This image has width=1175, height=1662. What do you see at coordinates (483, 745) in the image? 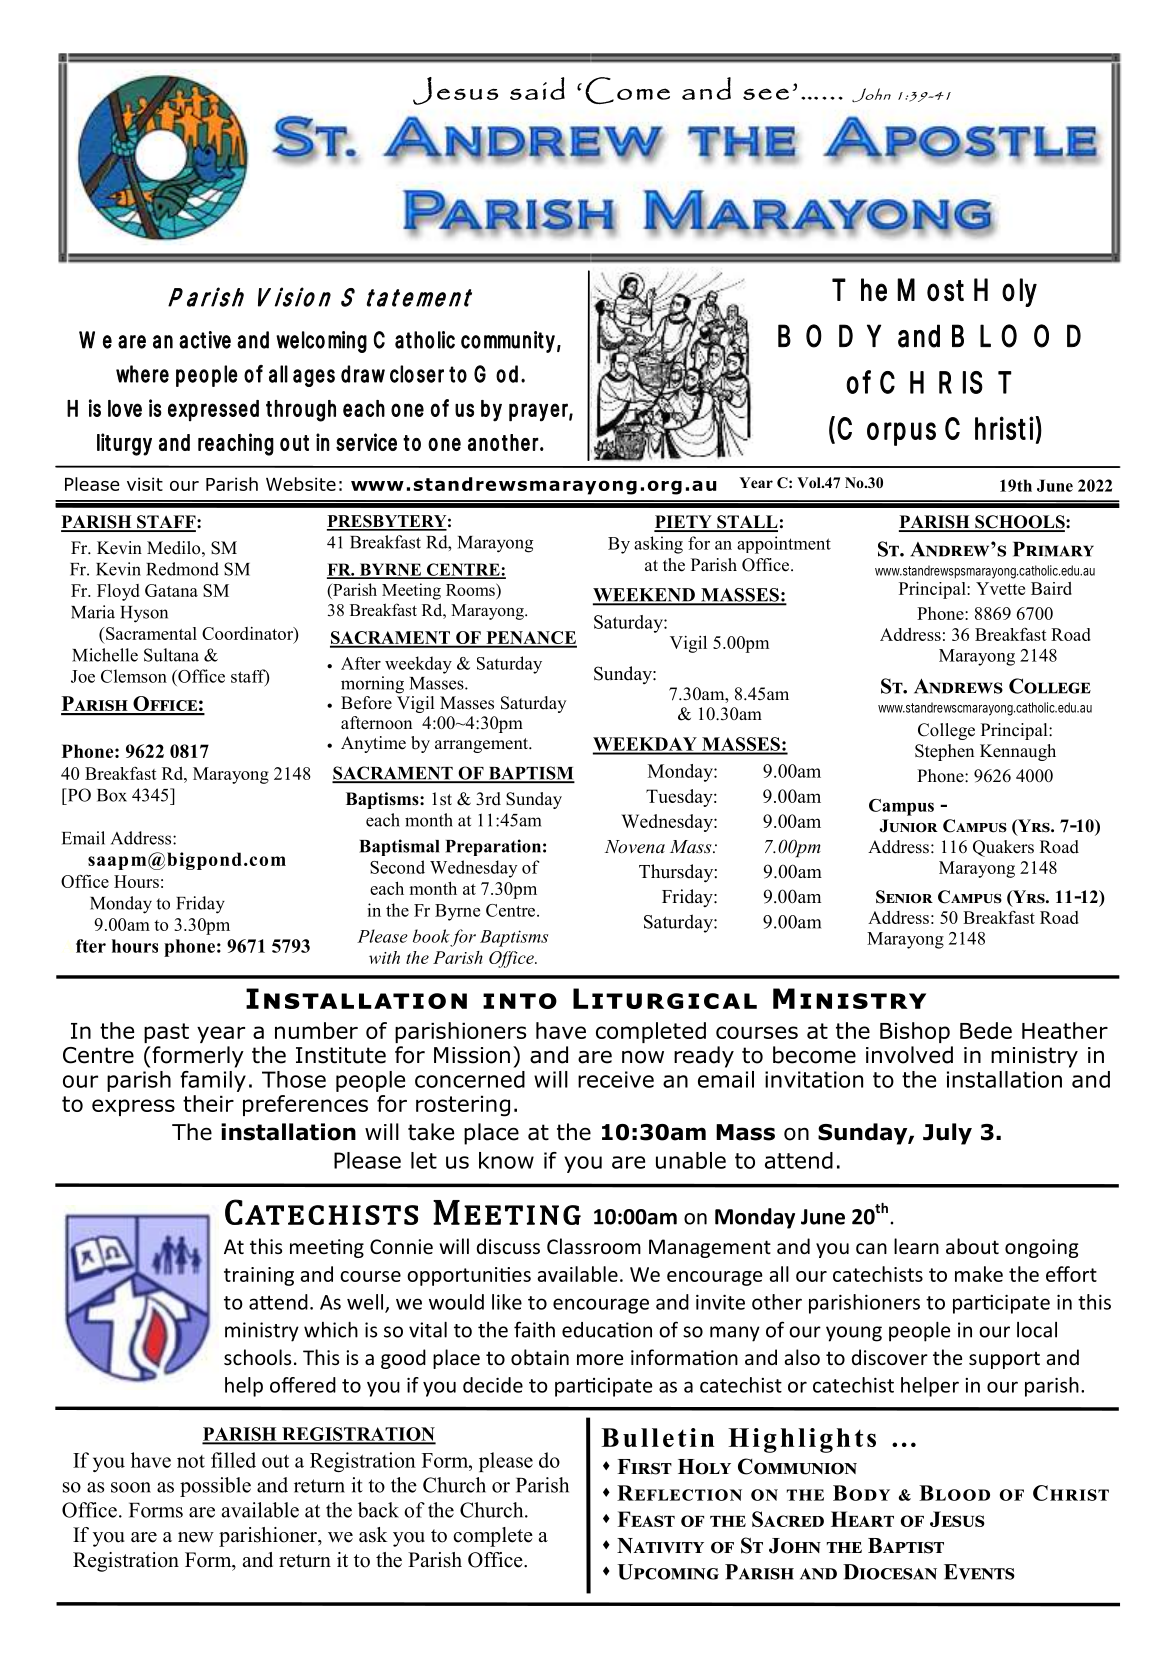
I see `arrangement` at bounding box center [483, 745].
